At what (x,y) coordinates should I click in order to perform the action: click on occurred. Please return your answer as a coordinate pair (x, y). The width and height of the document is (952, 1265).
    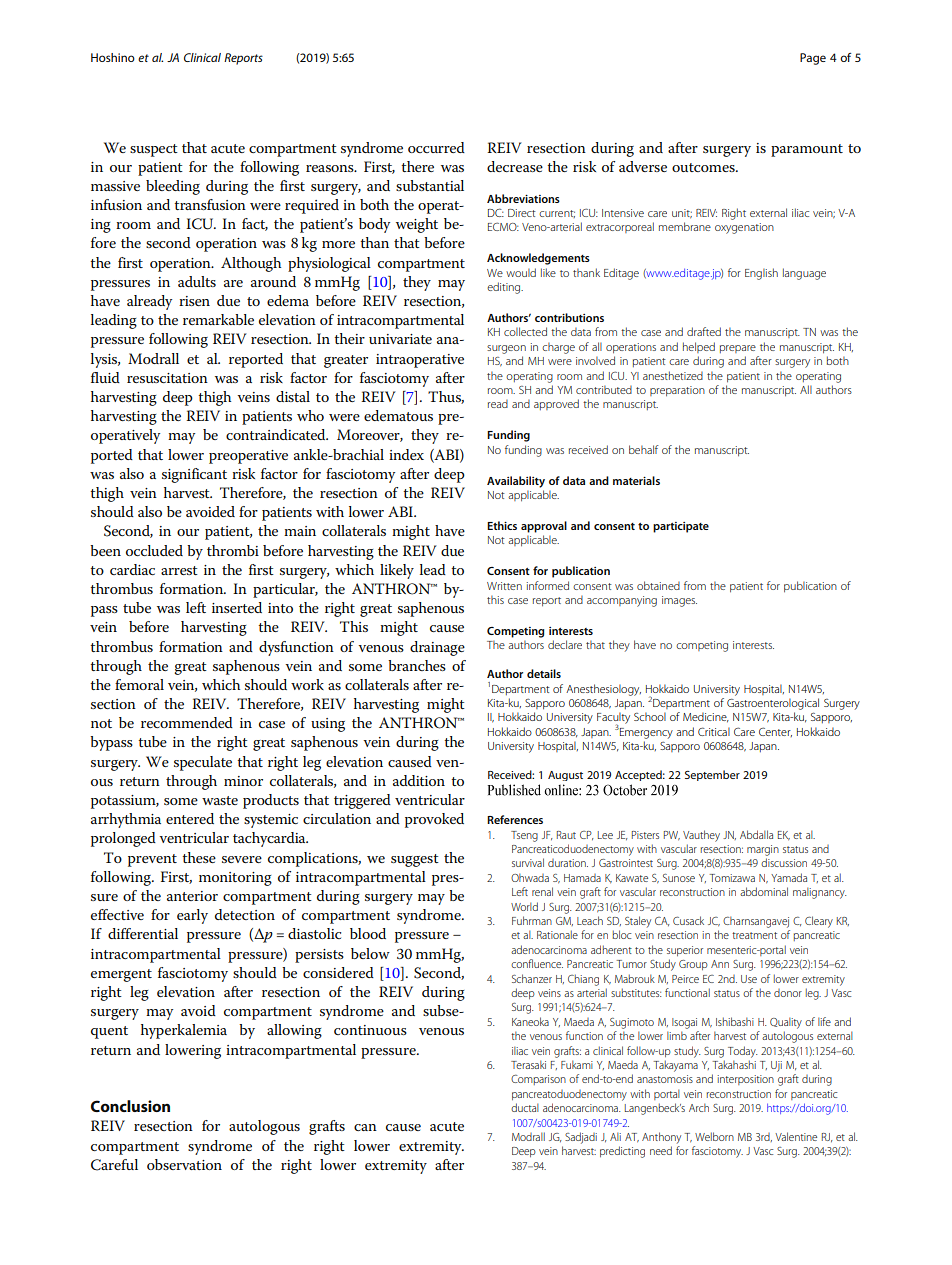
    Looking at the image, I should click on (436, 147).
